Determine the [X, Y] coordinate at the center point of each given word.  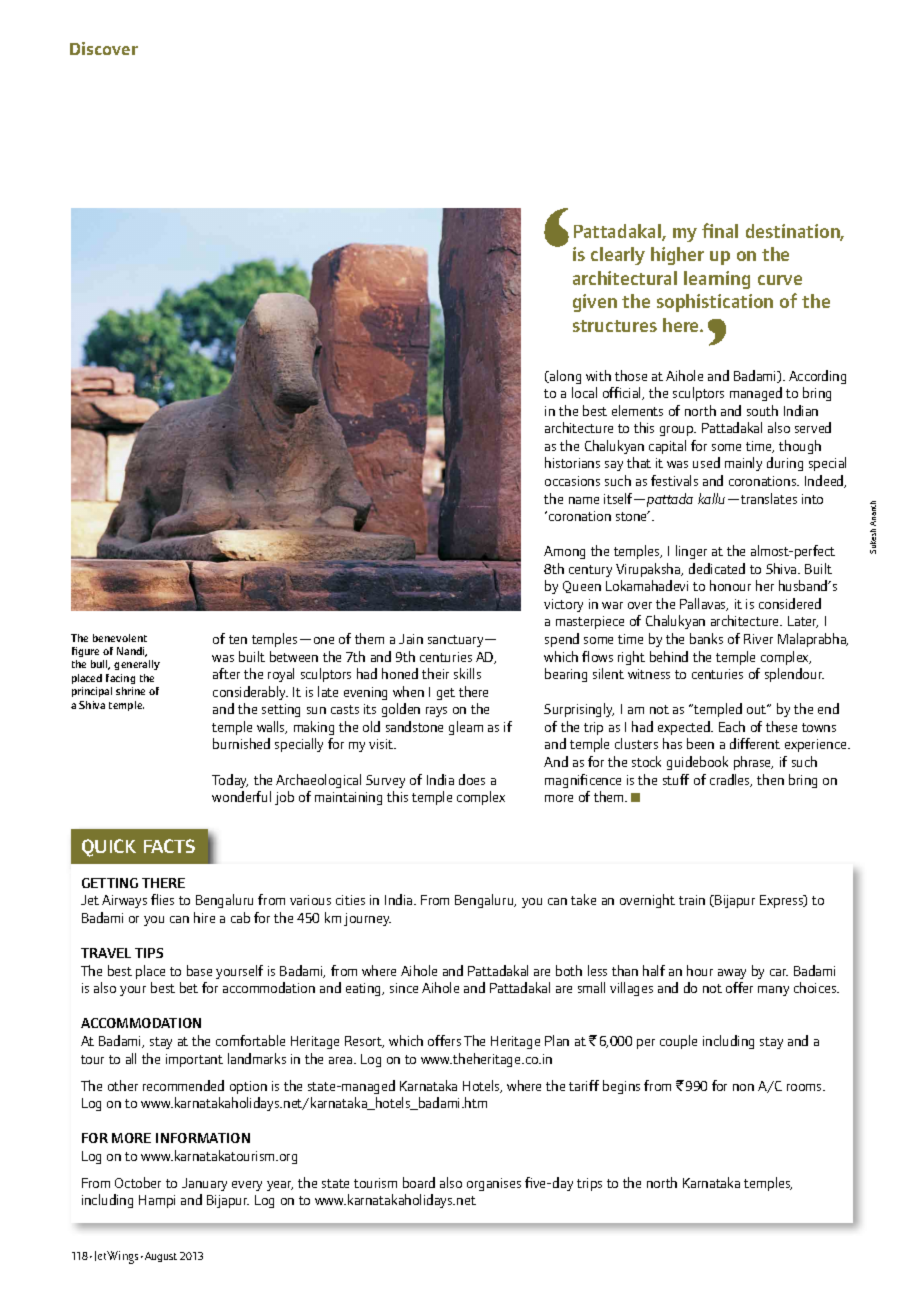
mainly [743, 464]
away [732, 974]
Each [732, 726]
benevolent [120, 638]
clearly [618, 256]
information [203, 1138]
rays [436, 712]
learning [717, 280]
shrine [130, 691]
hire [204, 917]
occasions [572, 481]
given [595, 303]
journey [367, 919]
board [419, 1182]
